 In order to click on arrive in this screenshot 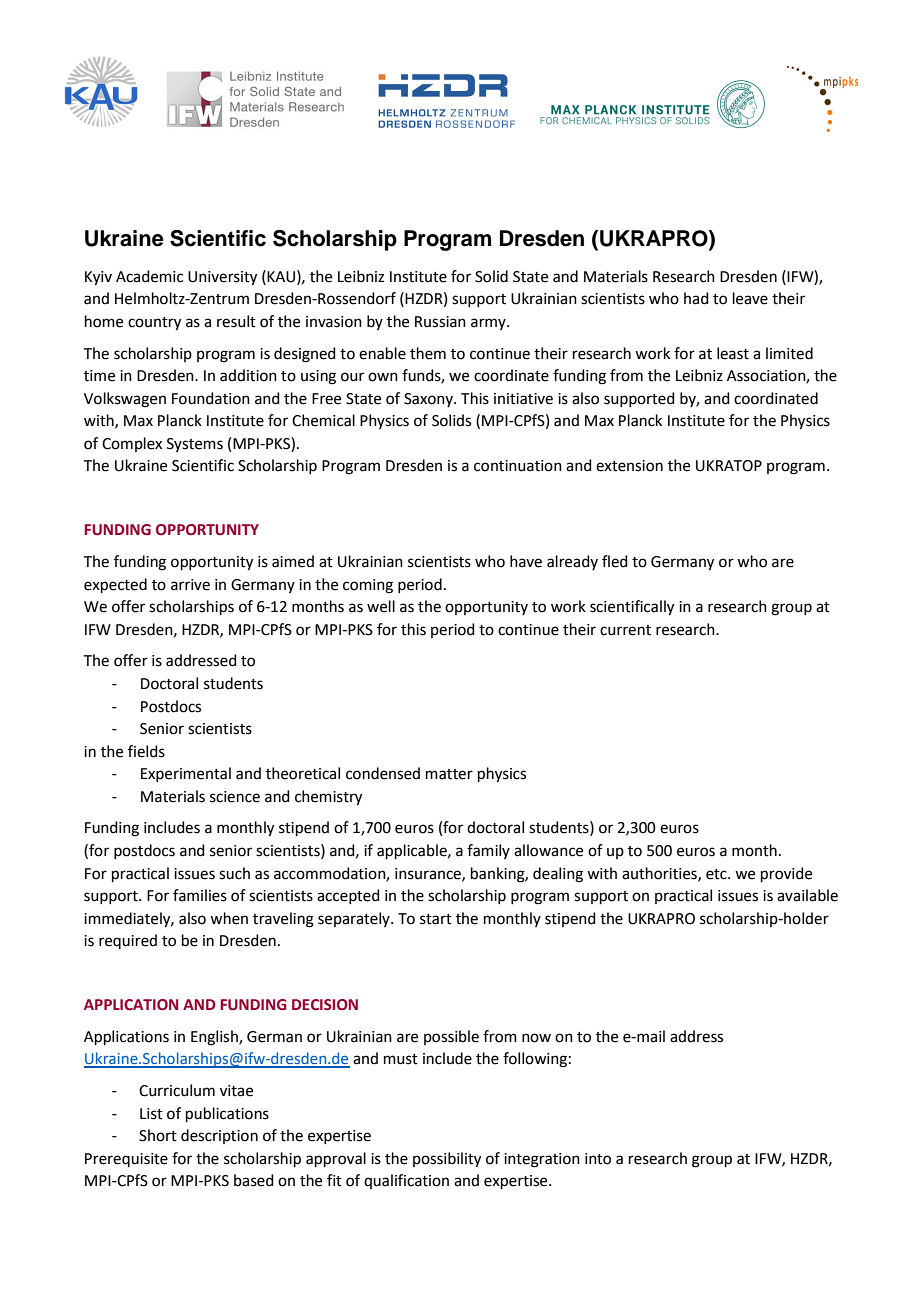, I will do `click(190, 585)`.
